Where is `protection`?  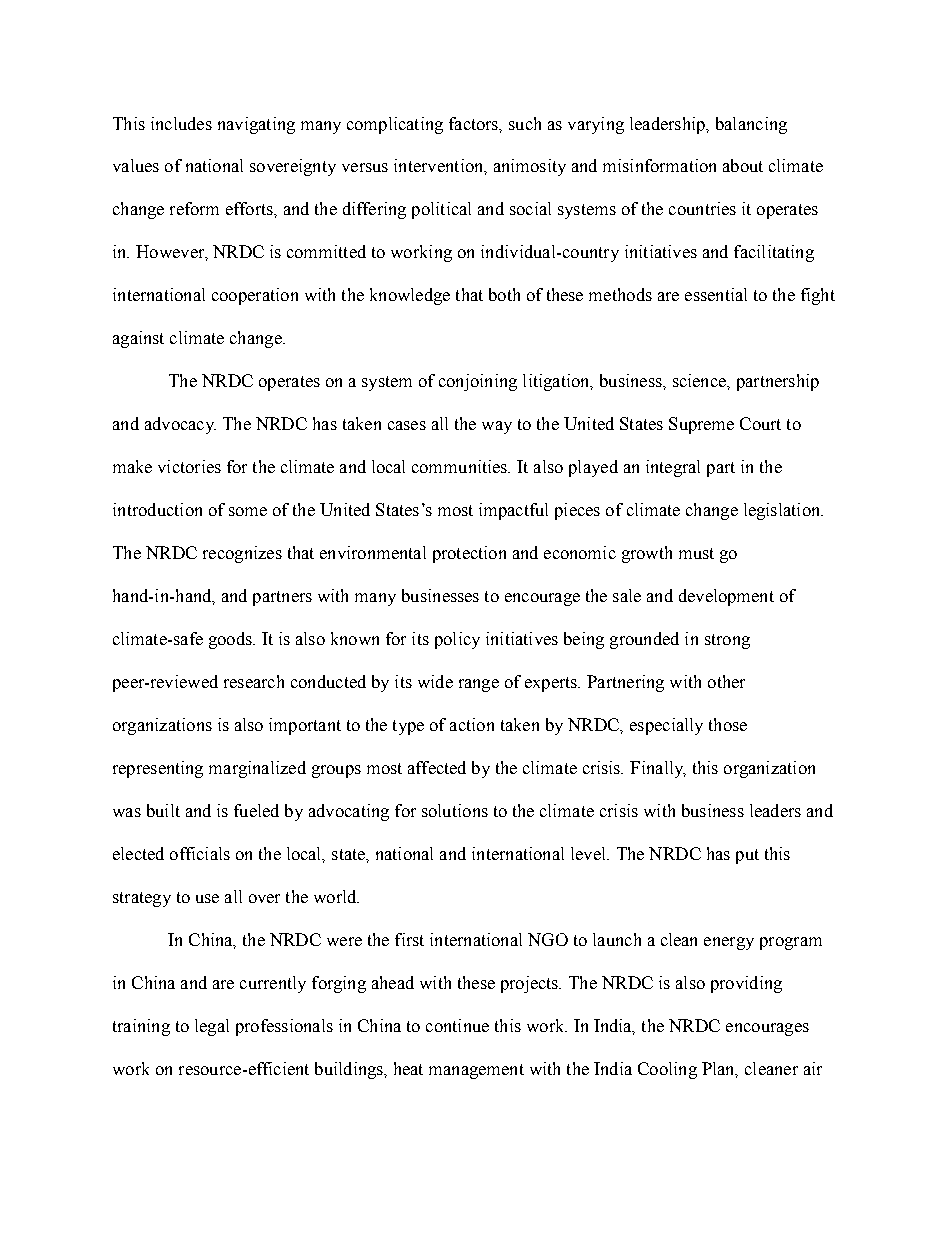
protection is located at coordinates (469, 554).
